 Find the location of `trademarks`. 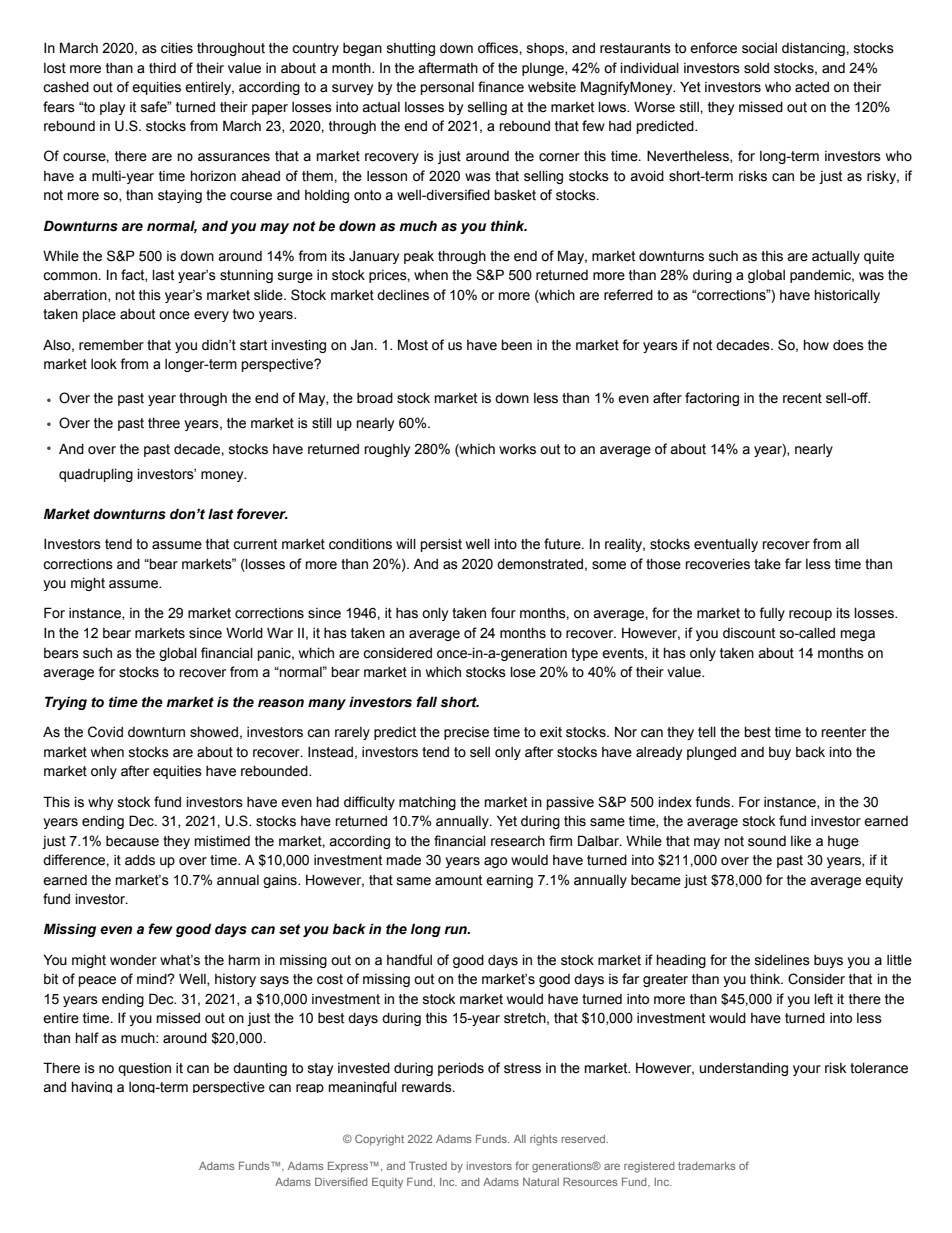

trademarks is located at coordinates (706, 1166).
